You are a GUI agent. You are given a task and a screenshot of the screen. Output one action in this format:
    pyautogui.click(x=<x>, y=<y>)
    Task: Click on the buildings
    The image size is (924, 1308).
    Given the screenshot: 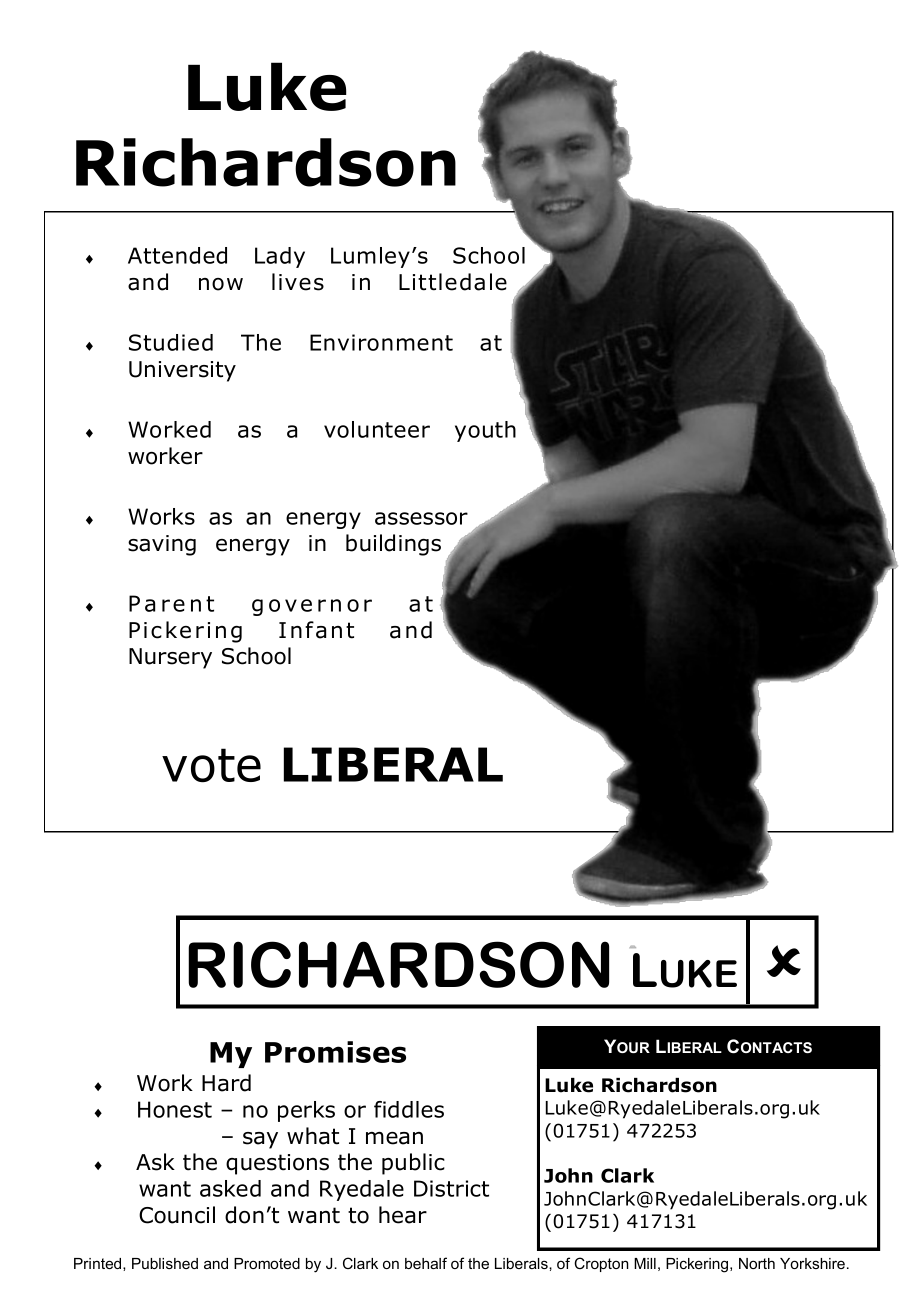 What is the action you would take?
    pyautogui.click(x=393, y=545)
